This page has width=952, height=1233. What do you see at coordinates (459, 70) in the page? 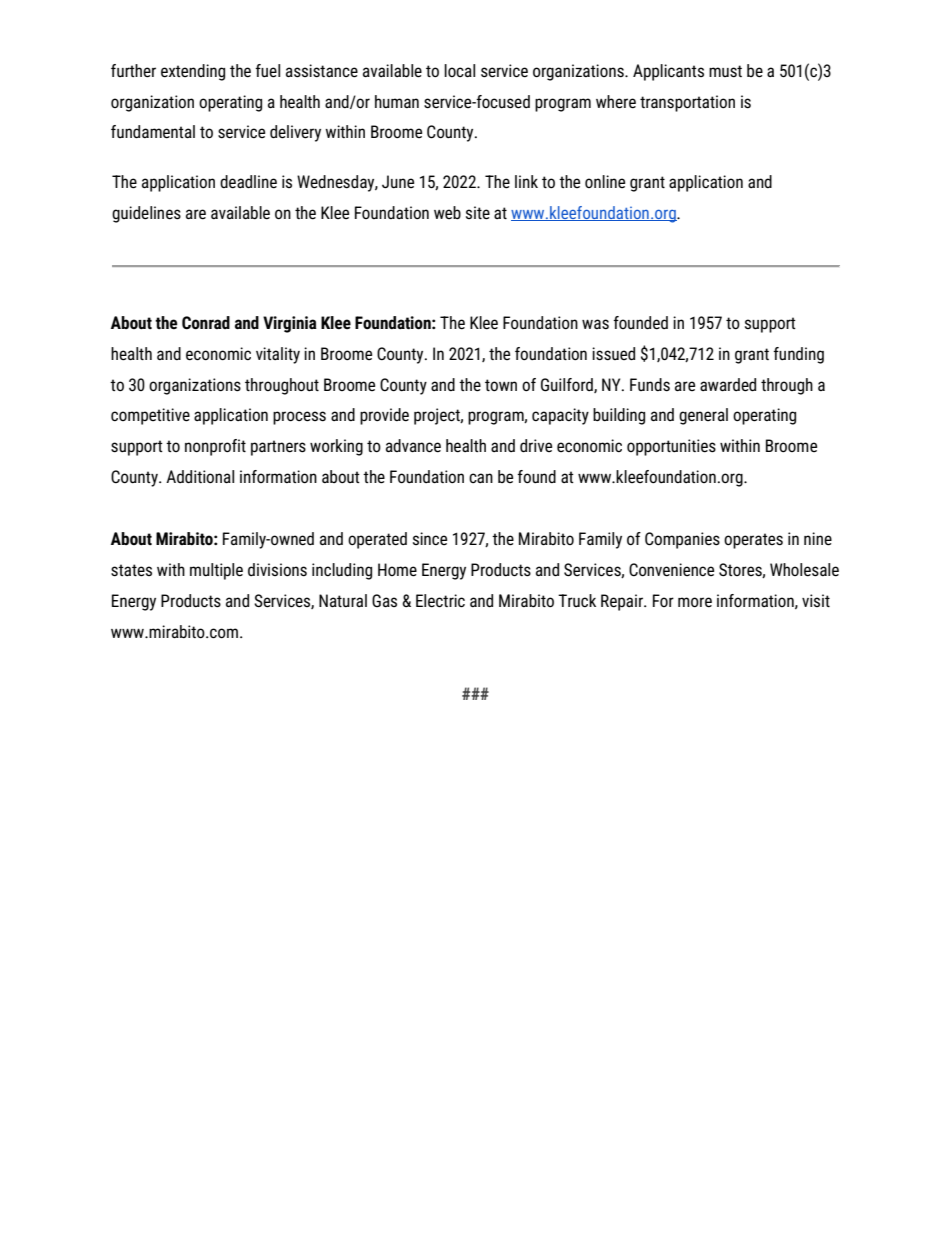
I see `local` at bounding box center [459, 70].
